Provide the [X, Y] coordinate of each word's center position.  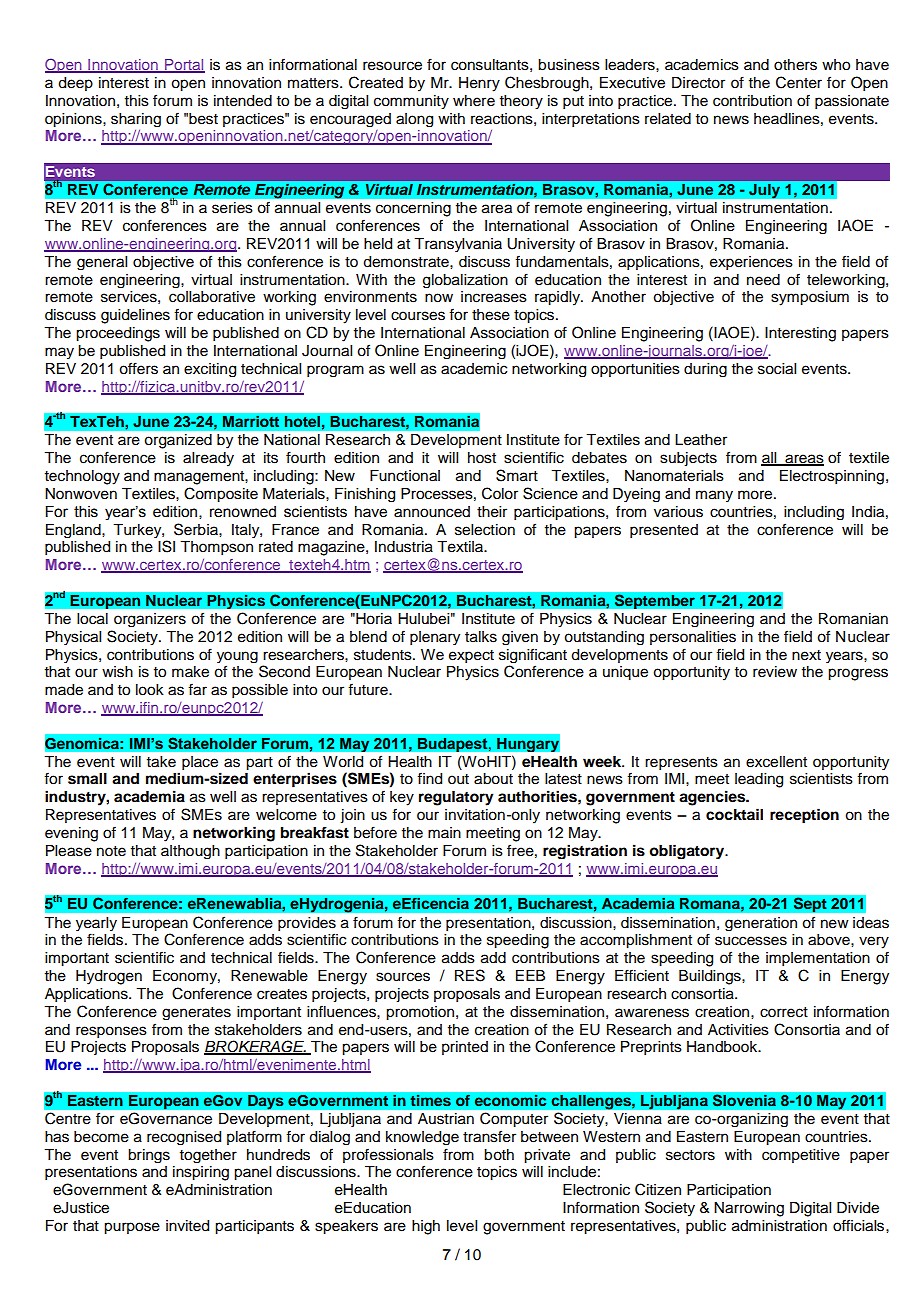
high [426, 1227]
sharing [136, 120]
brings [149, 1156]
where [474, 101]
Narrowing [749, 1209]
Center [799, 82]
